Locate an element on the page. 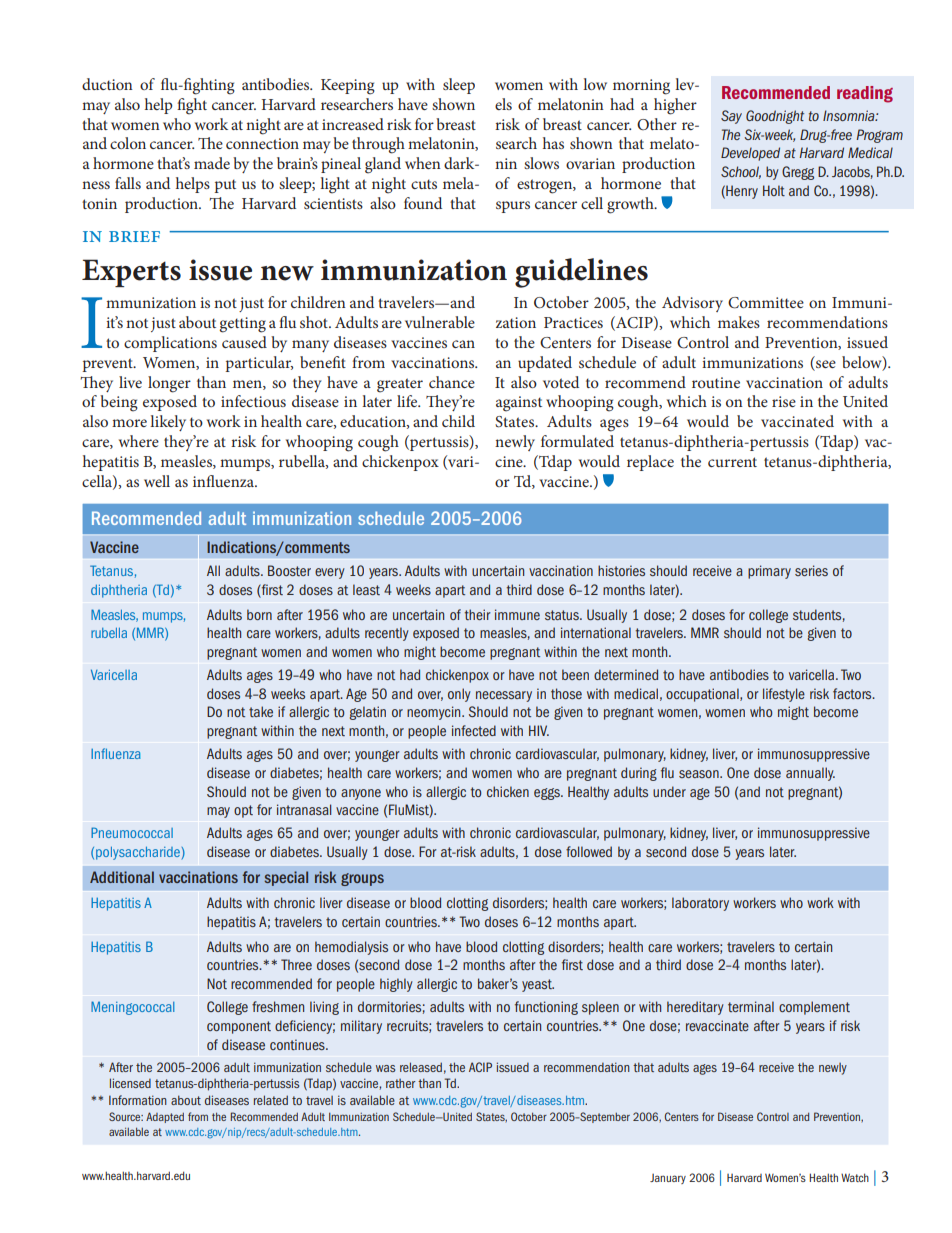  longer is located at coordinates (169, 384).
